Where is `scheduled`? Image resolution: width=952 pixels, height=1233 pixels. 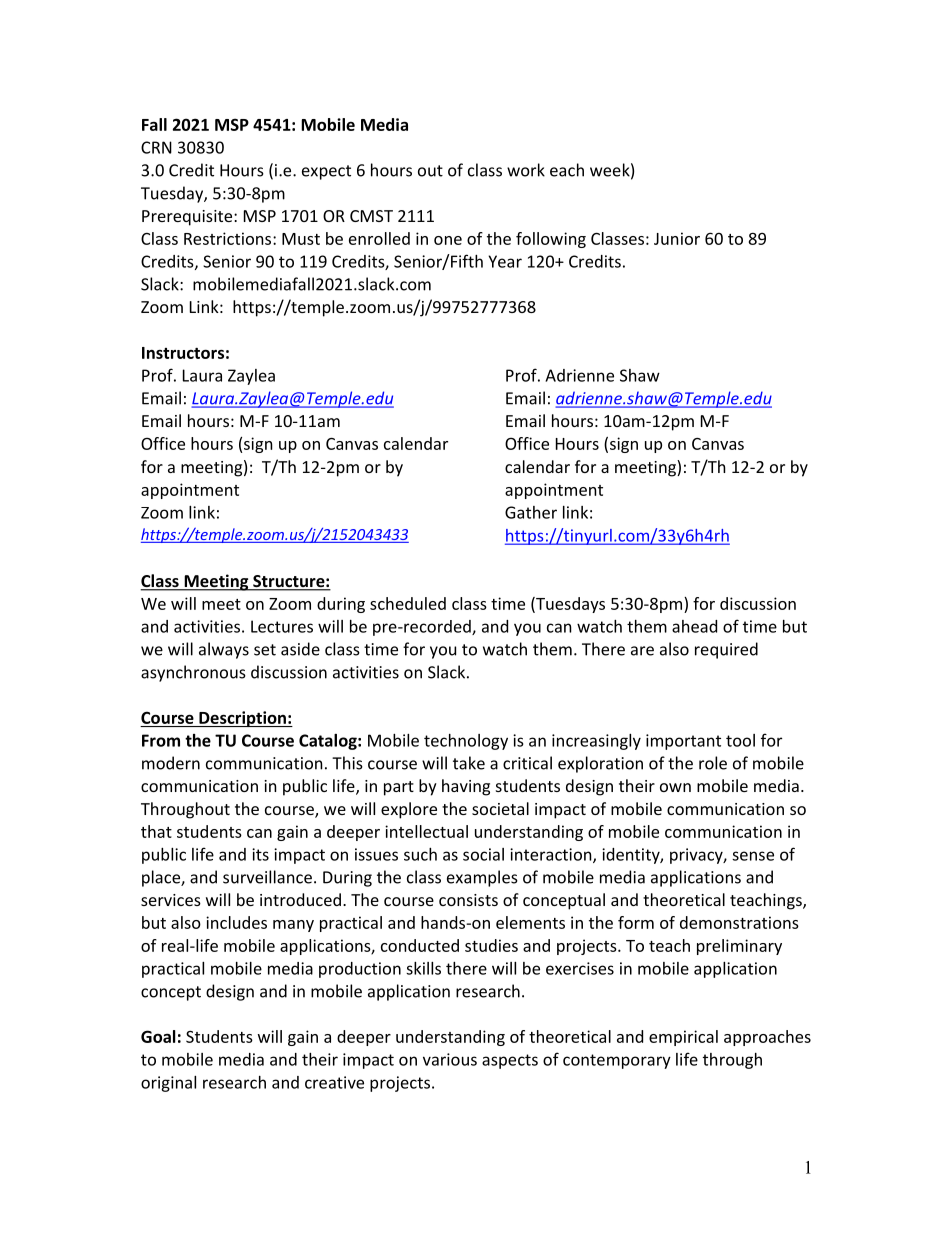
scheduled is located at coordinates (408, 603).
